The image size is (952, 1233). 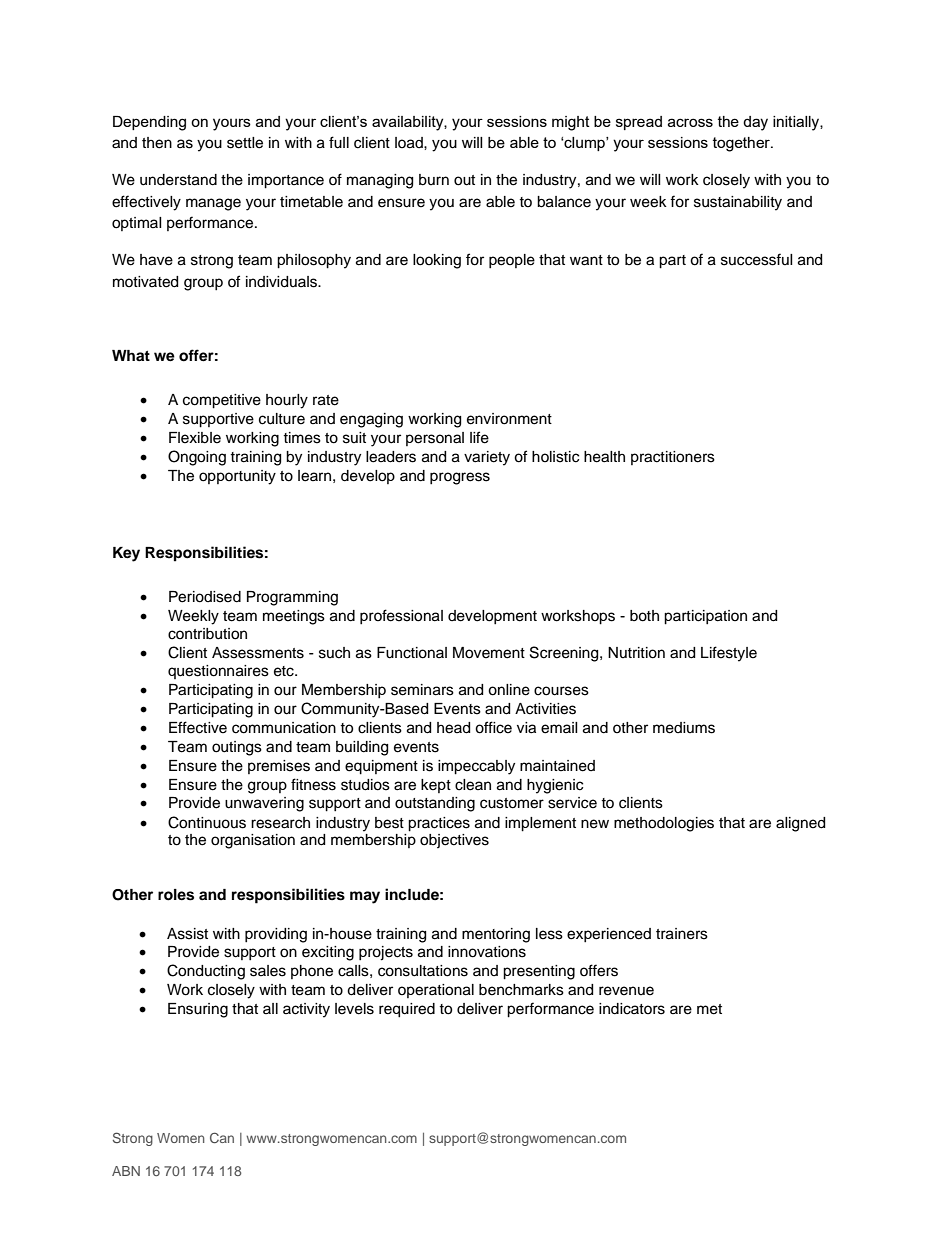 I want to click on burn, so click(x=434, y=180).
